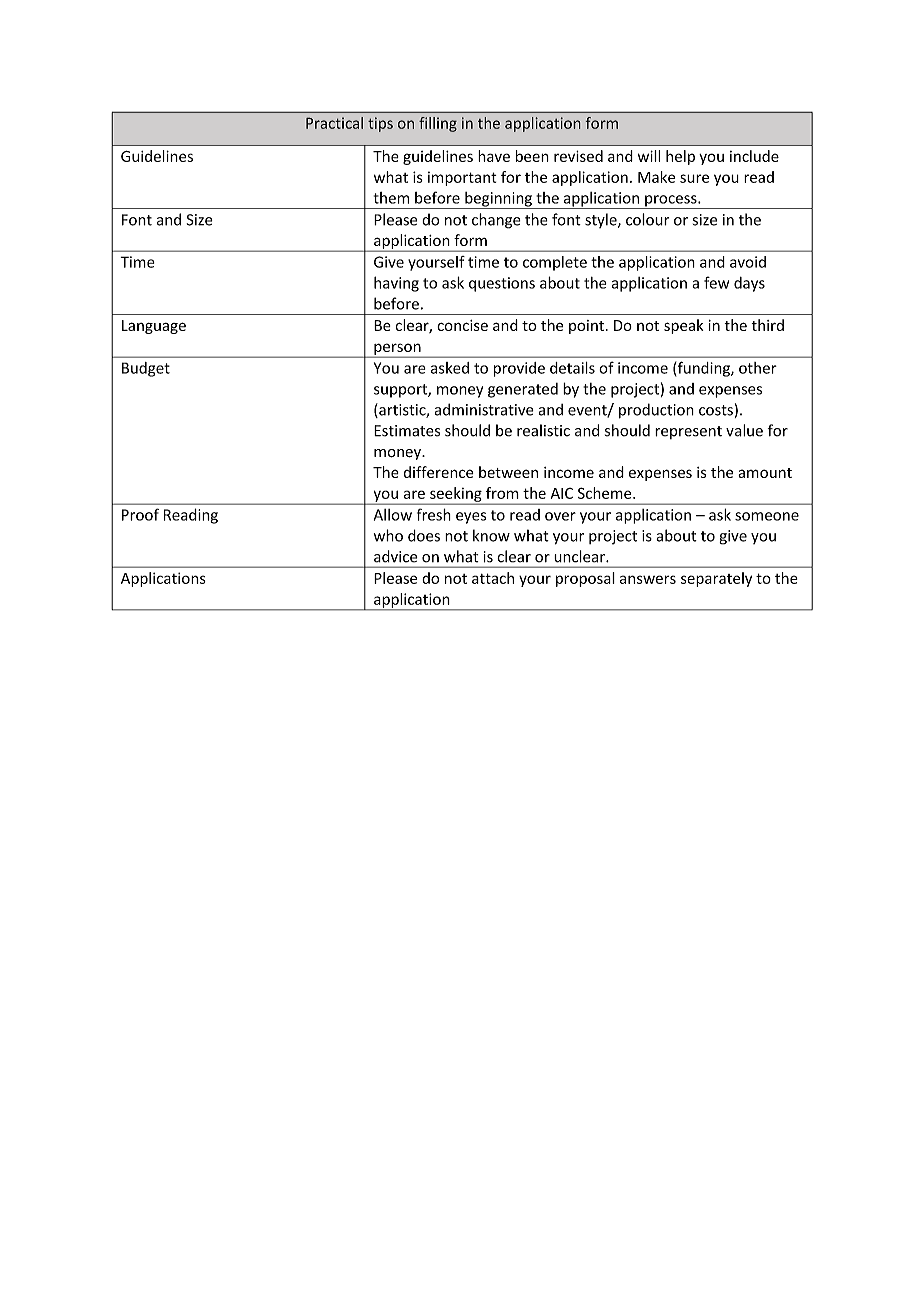  Describe the element at coordinates (680, 157) in the screenshot. I see `help` at that location.
